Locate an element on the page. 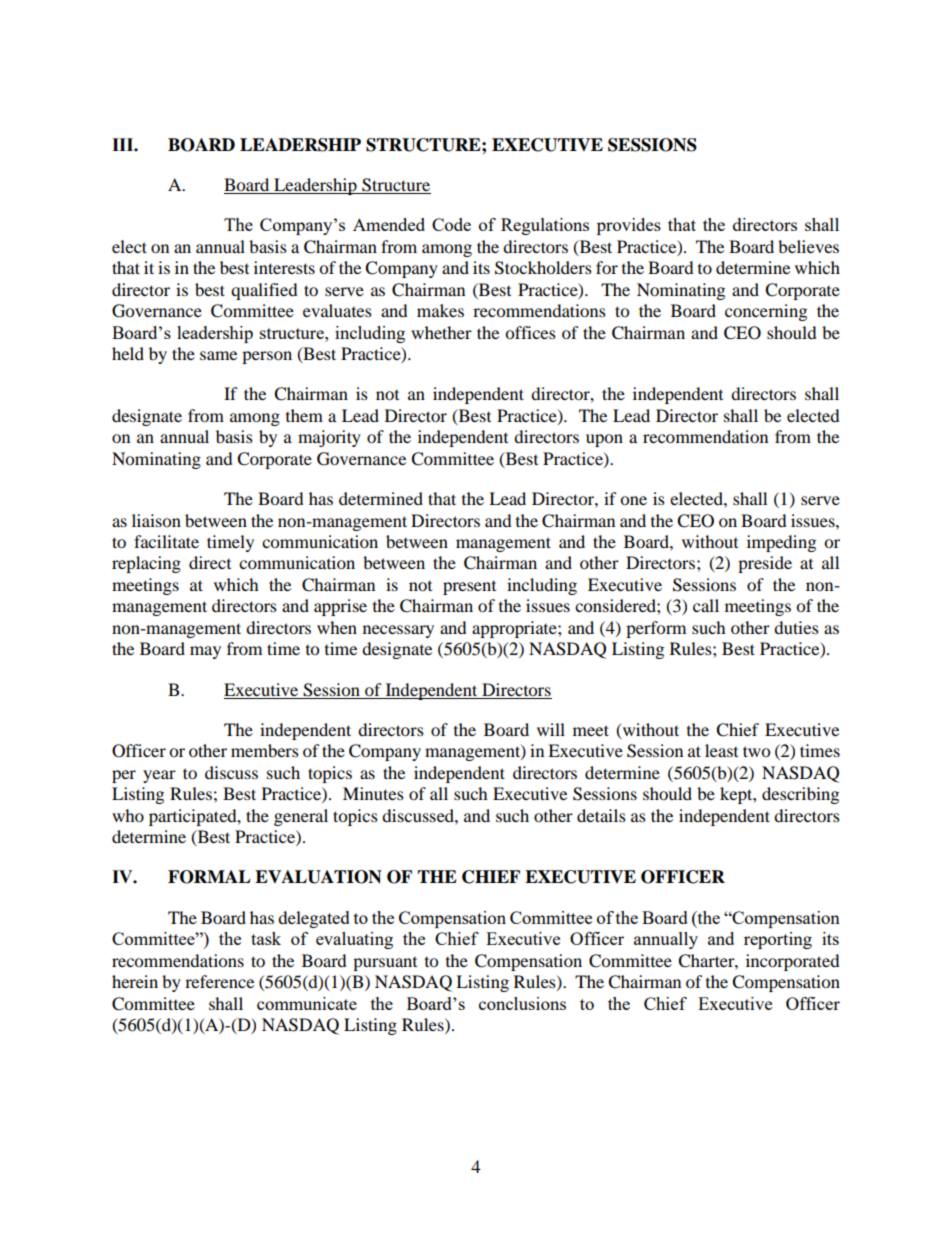 The width and height of the page is (952, 1233). may is located at coordinates (205, 652).
